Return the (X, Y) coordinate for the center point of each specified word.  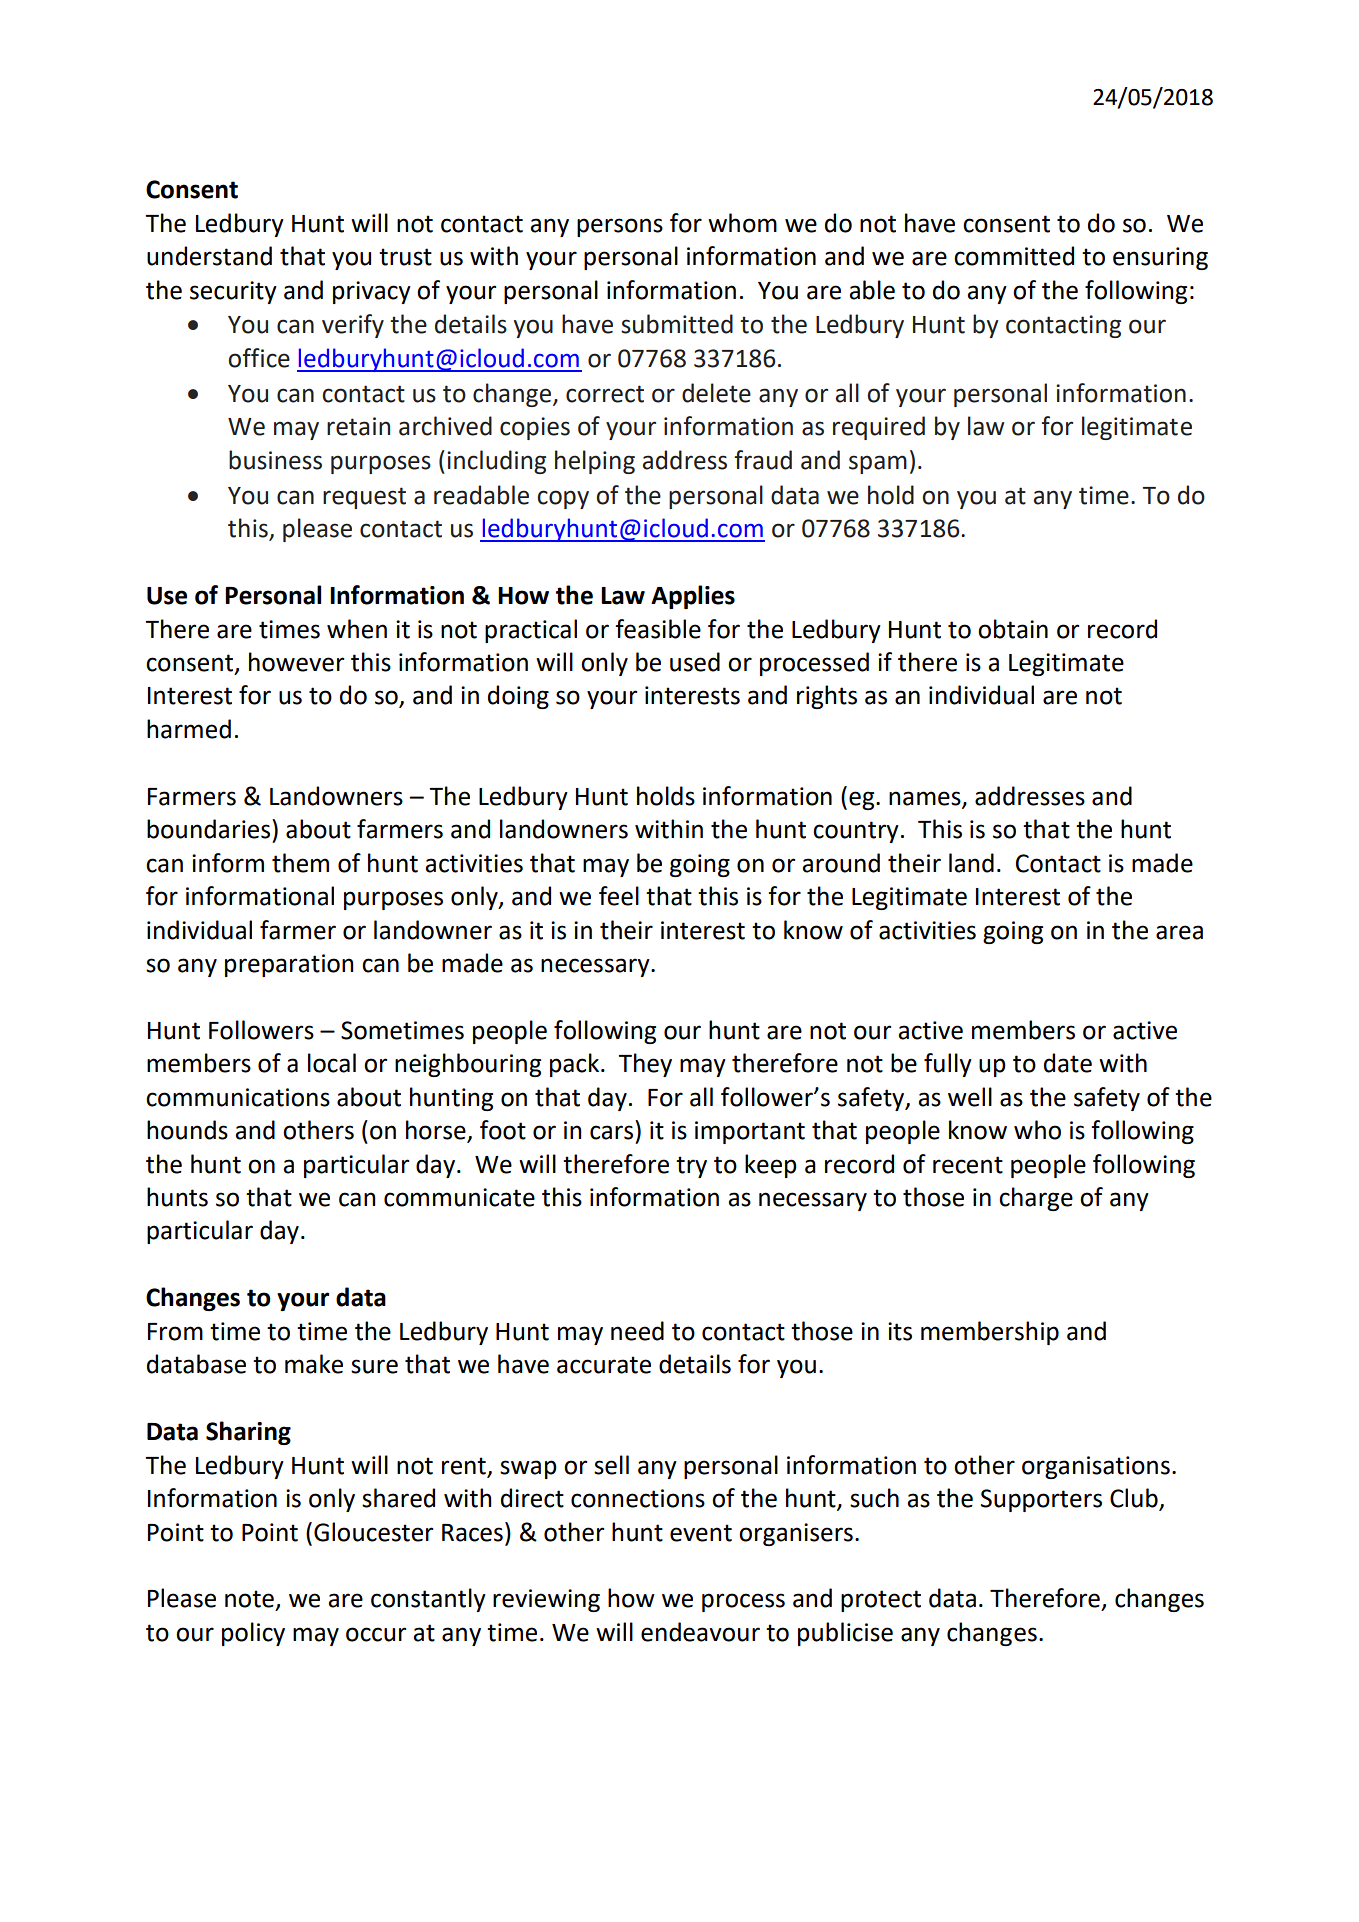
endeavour (700, 1632)
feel (619, 896)
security (233, 292)
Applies (693, 597)
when (357, 629)
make (314, 1364)
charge (1036, 1199)
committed (1014, 256)
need (637, 1331)
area (1179, 932)
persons (620, 227)
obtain (1013, 629)
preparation (289, 965)
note (249, 1599)
